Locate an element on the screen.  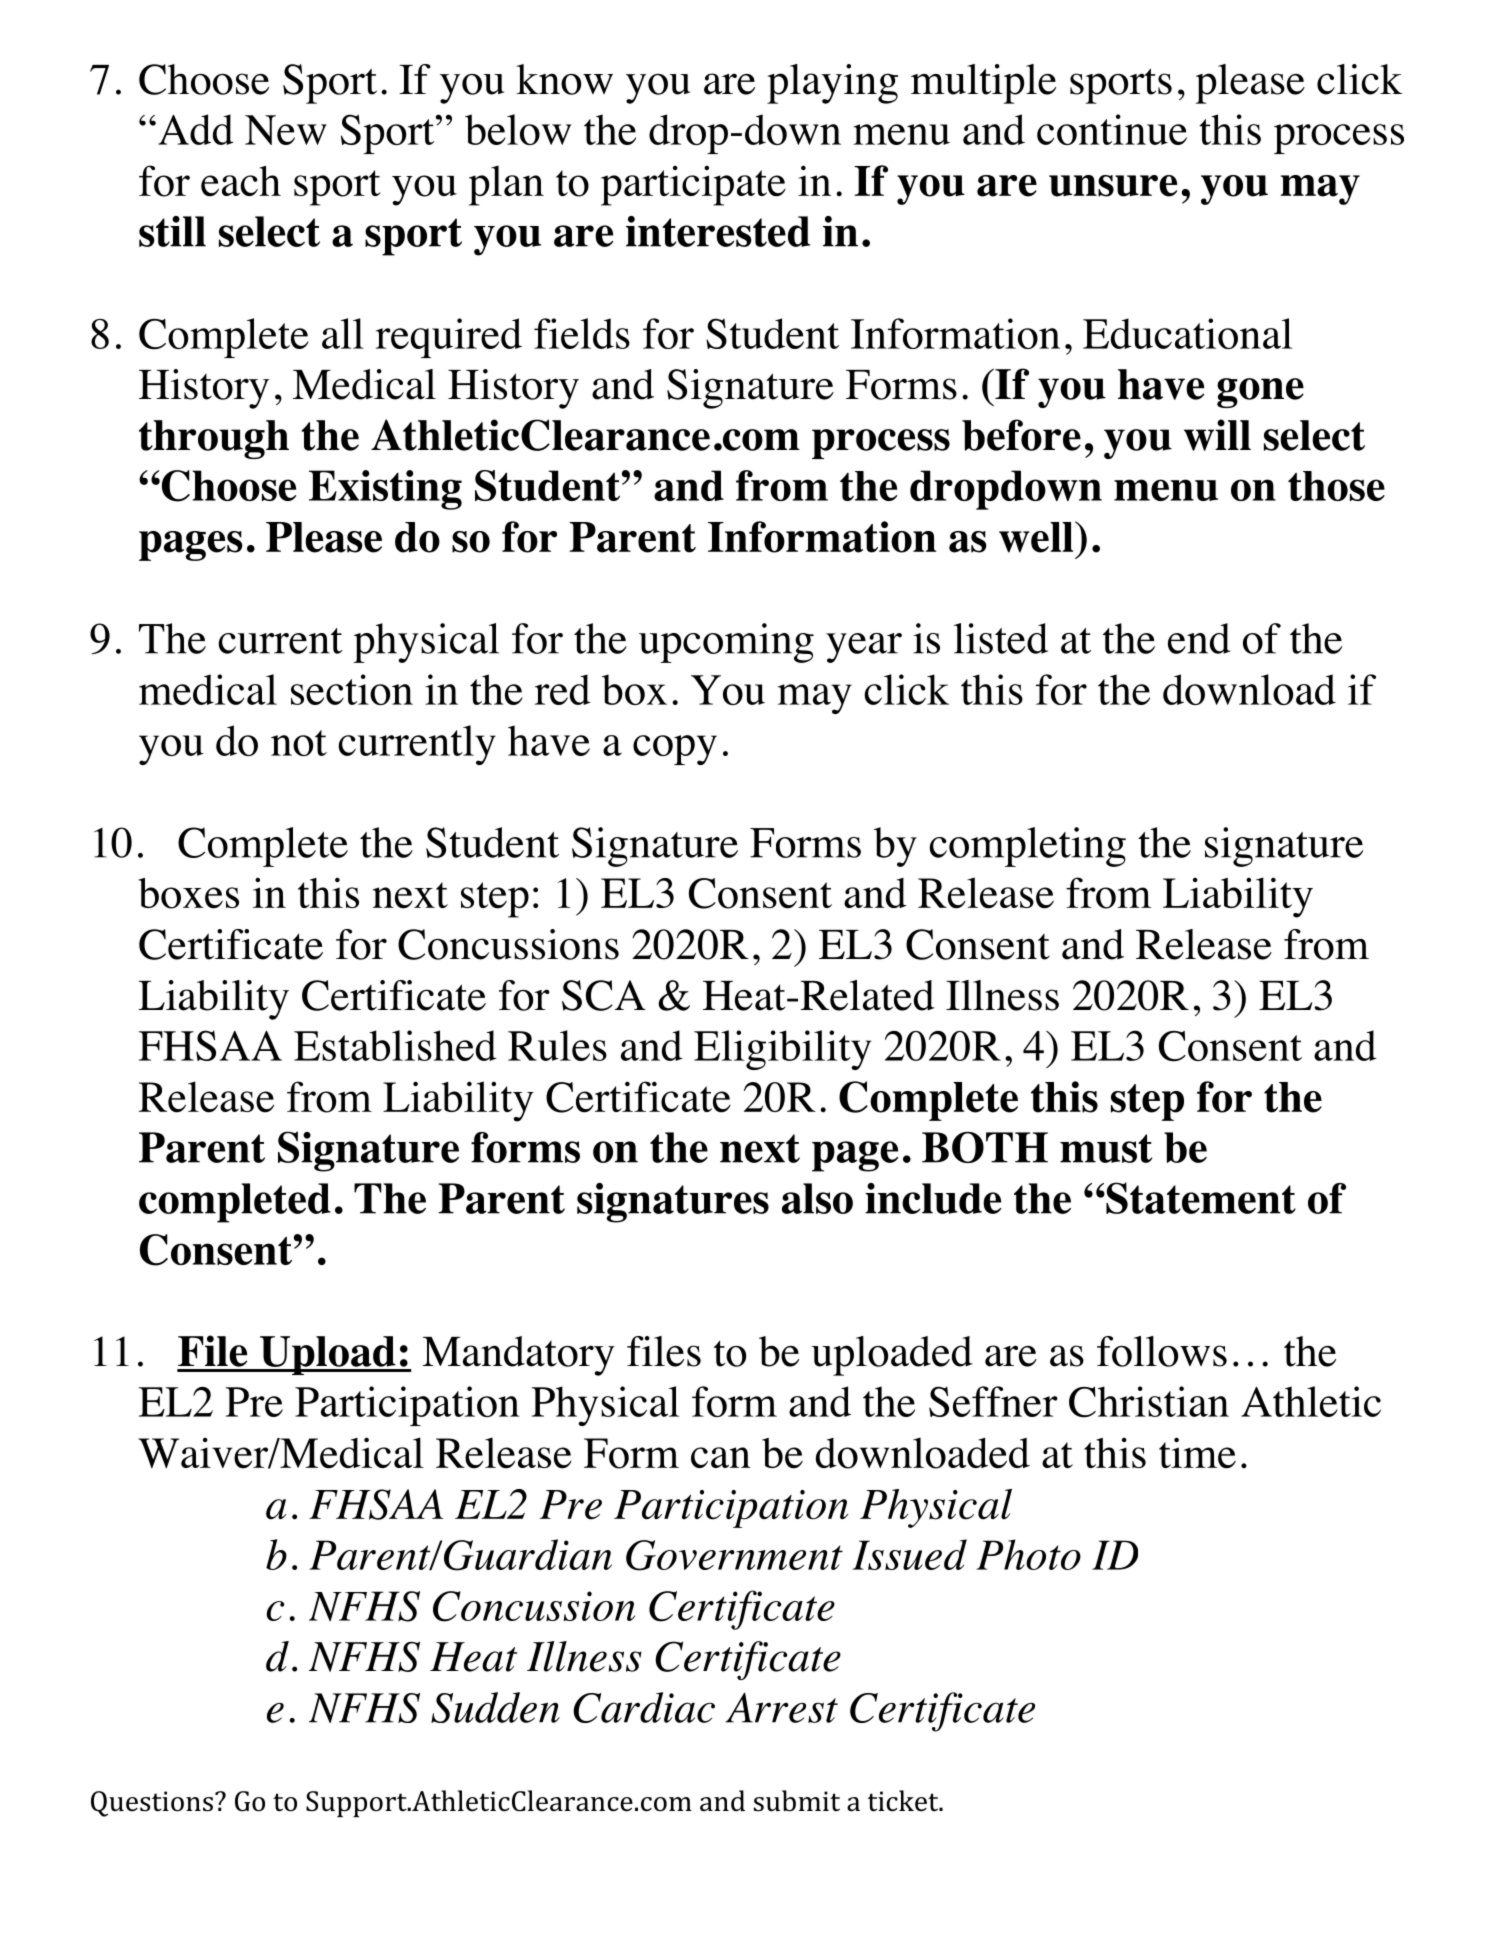
New is located at coordinates (286, 130).
